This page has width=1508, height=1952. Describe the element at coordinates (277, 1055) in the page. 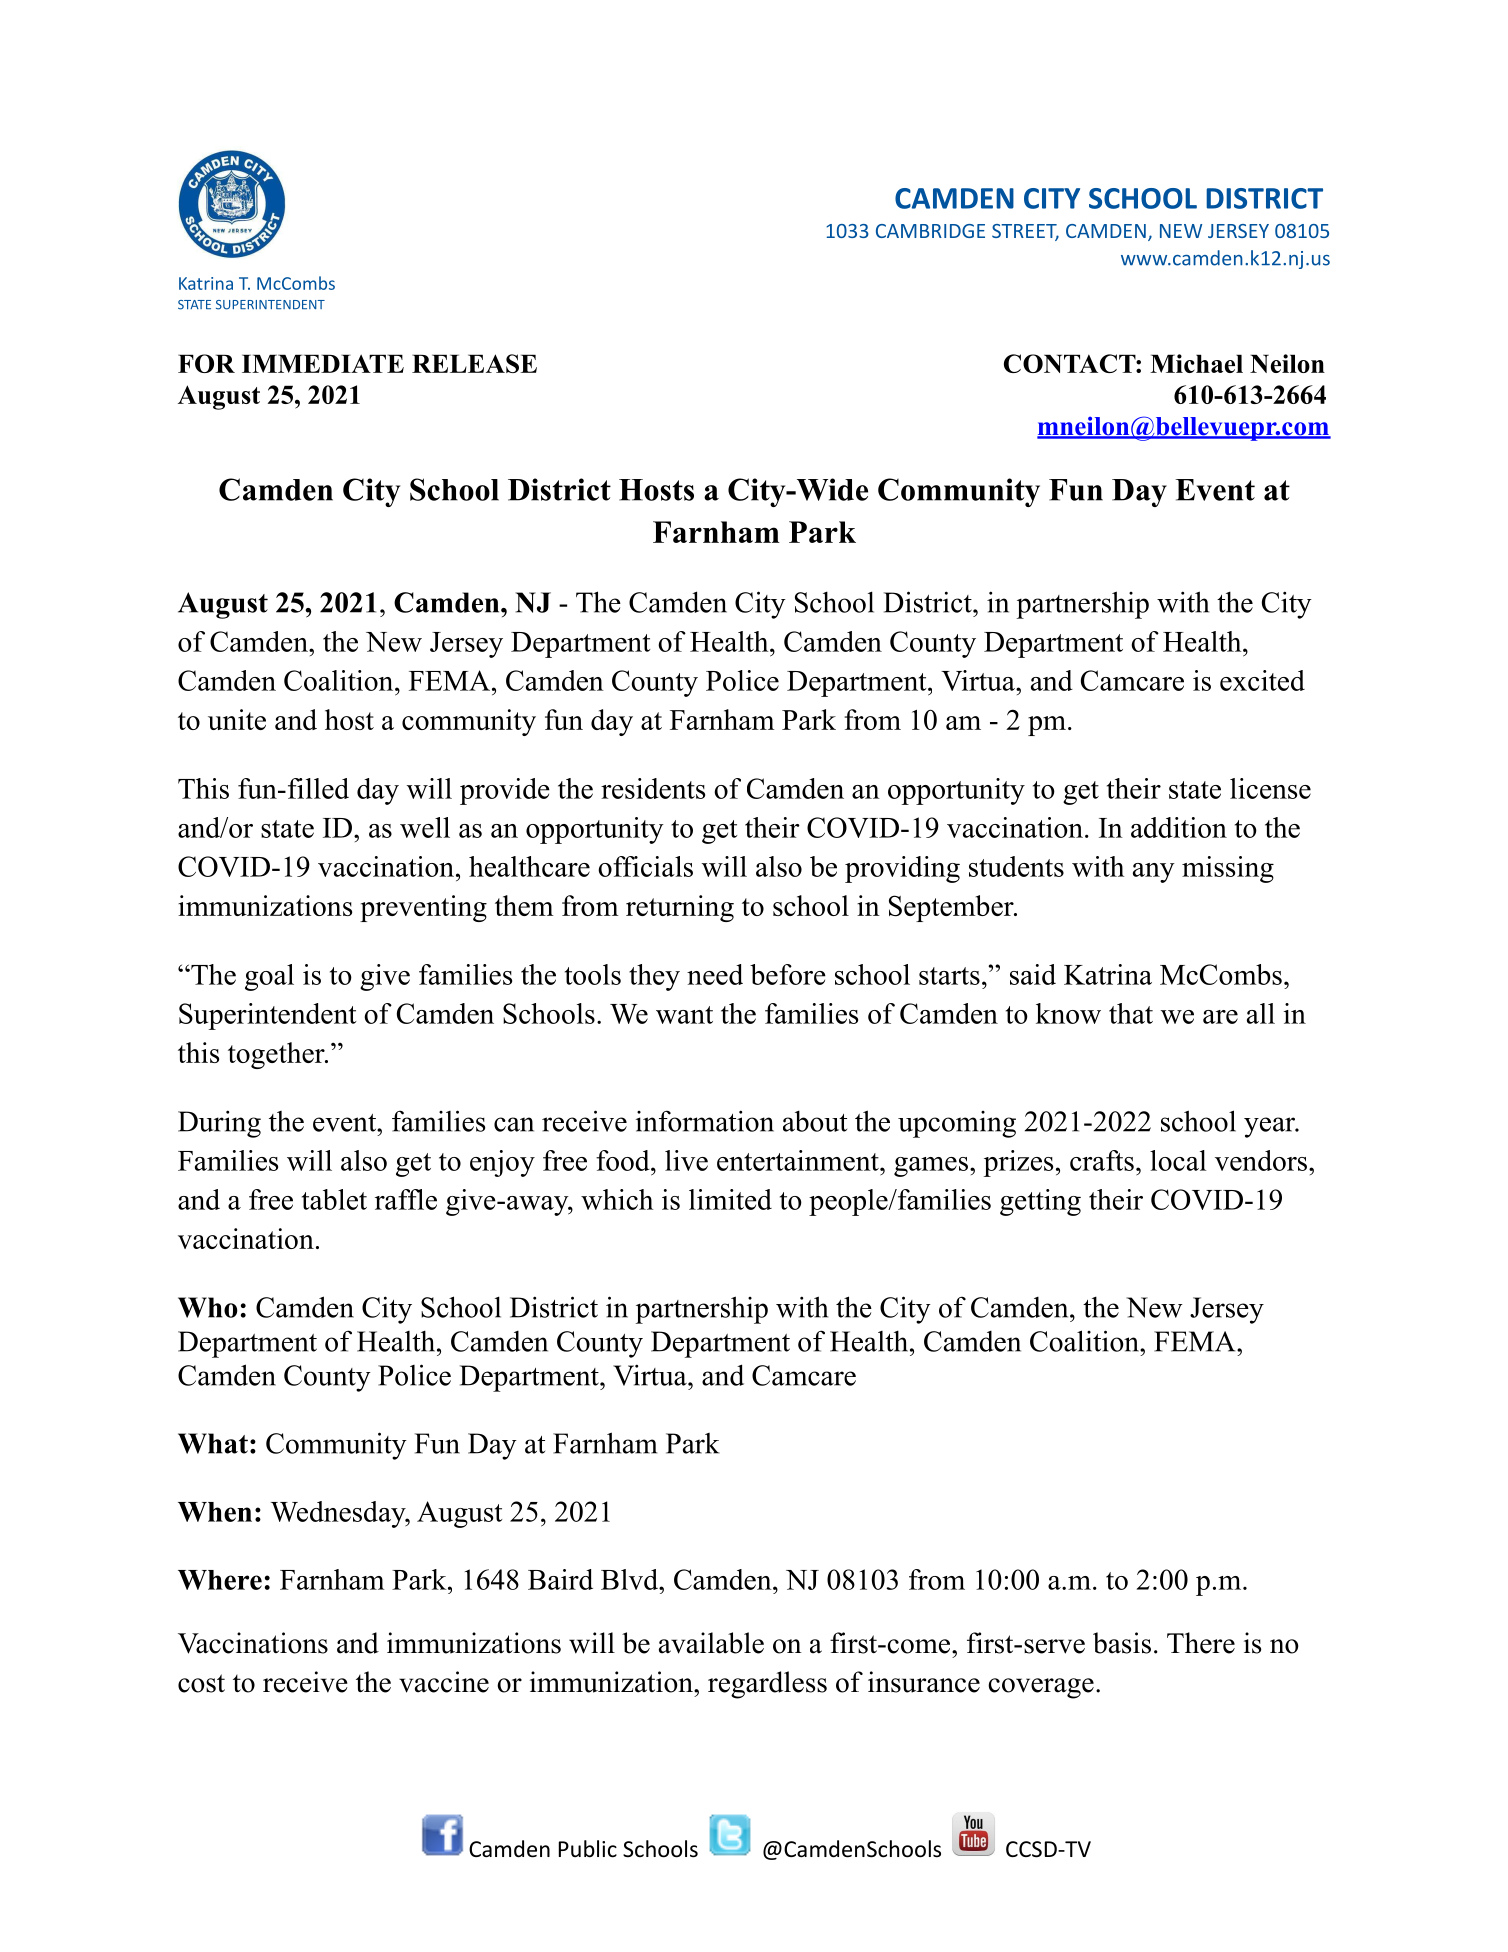

I see `together` at that location.
